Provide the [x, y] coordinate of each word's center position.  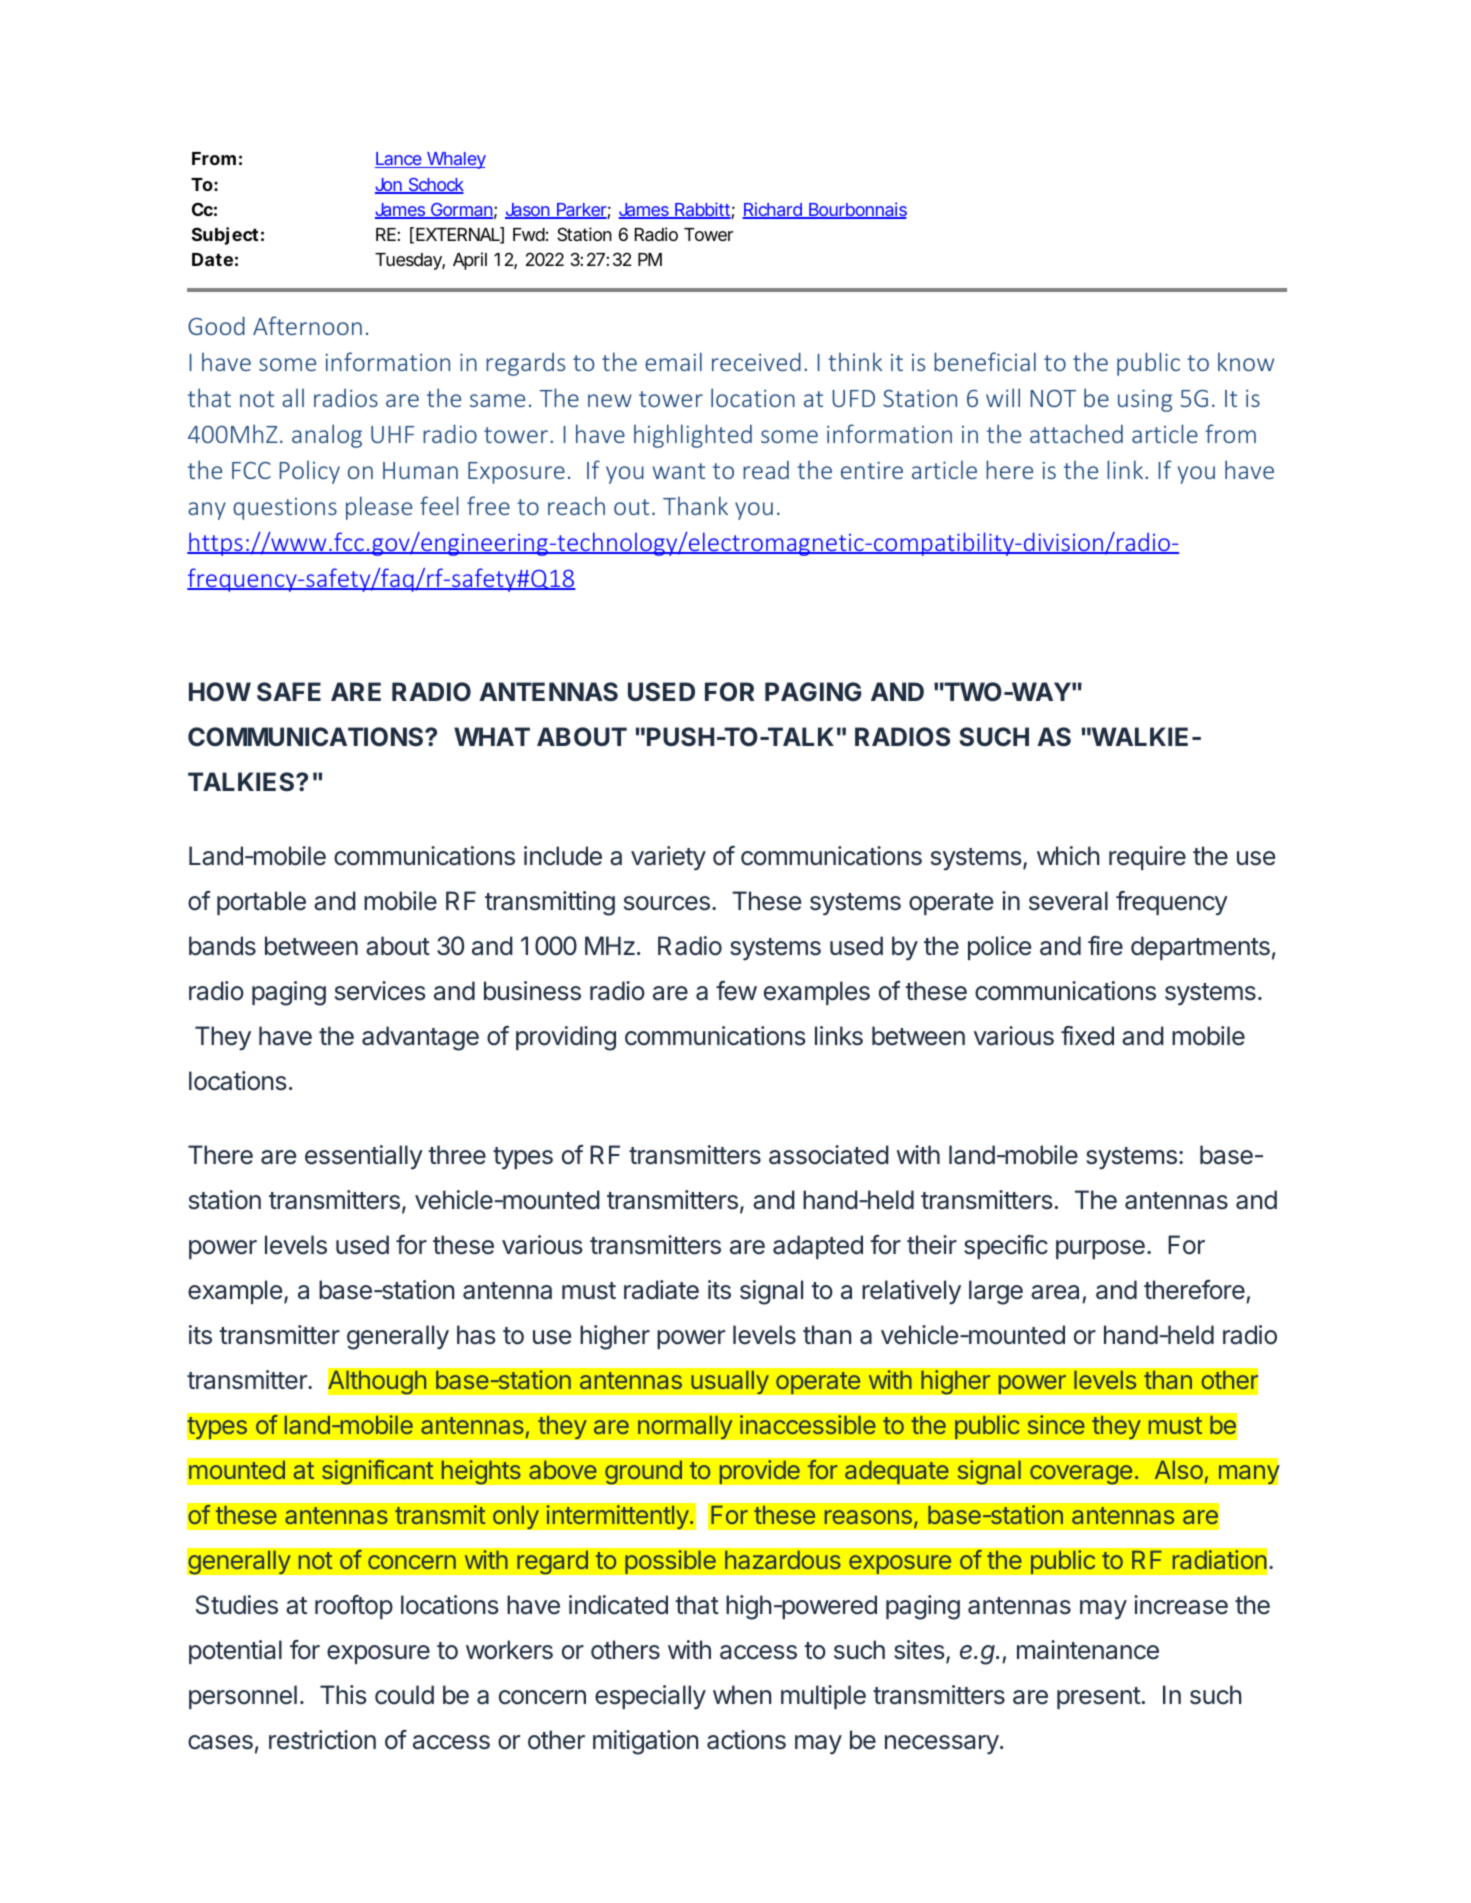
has [476, 1335]
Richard [773, 210]
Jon [389, 186]
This [343, 1695]
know [1246, 361]
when [742, 1695]
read [766, 469]
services [380, 991]
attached [1076, 433]
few [736, 991]
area [1055, 1292]
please [379, 508]
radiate [661, 1290]
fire [1105, 946]
